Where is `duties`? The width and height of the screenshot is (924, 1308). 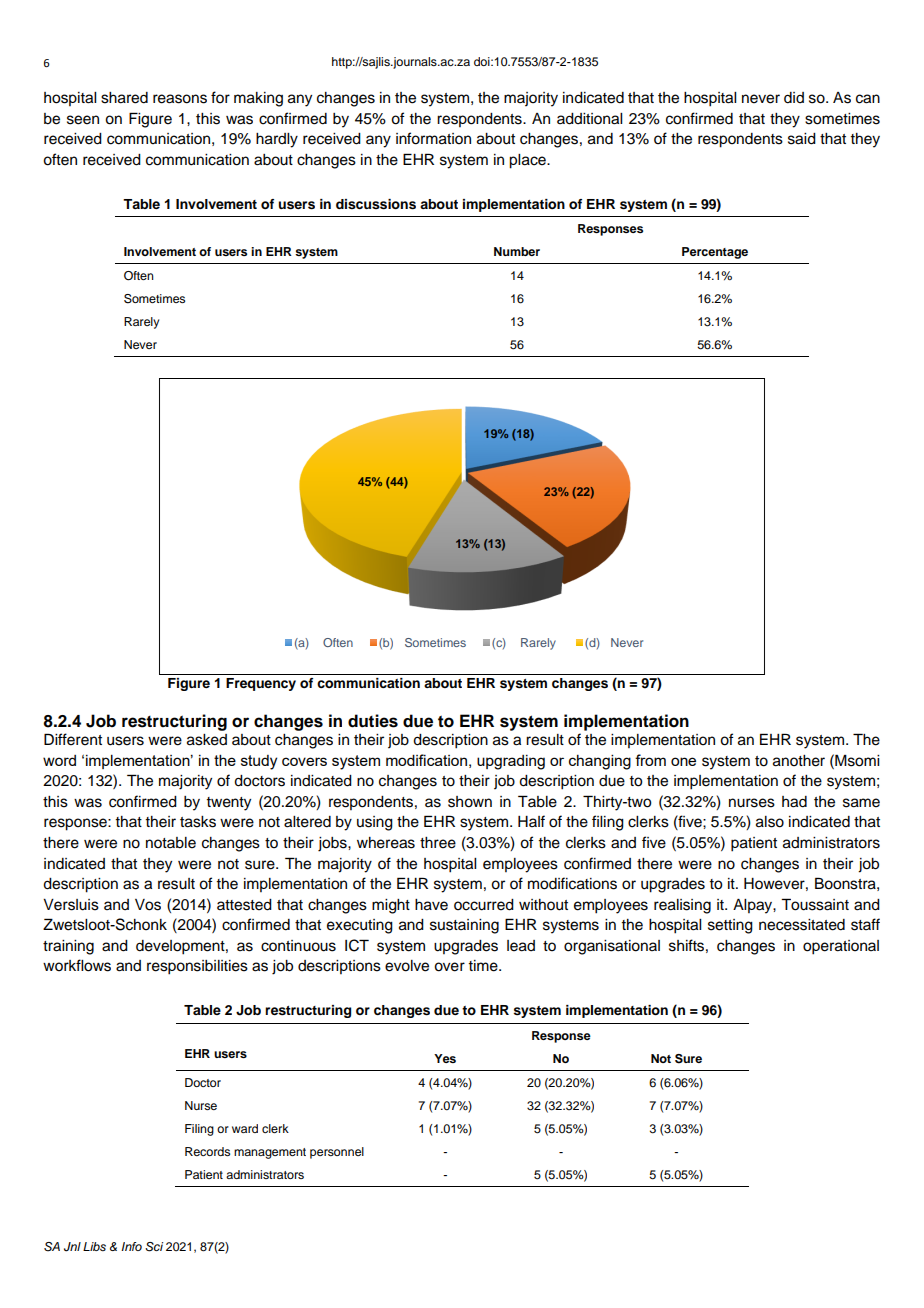 duties is located at coordinates (373, 721).
